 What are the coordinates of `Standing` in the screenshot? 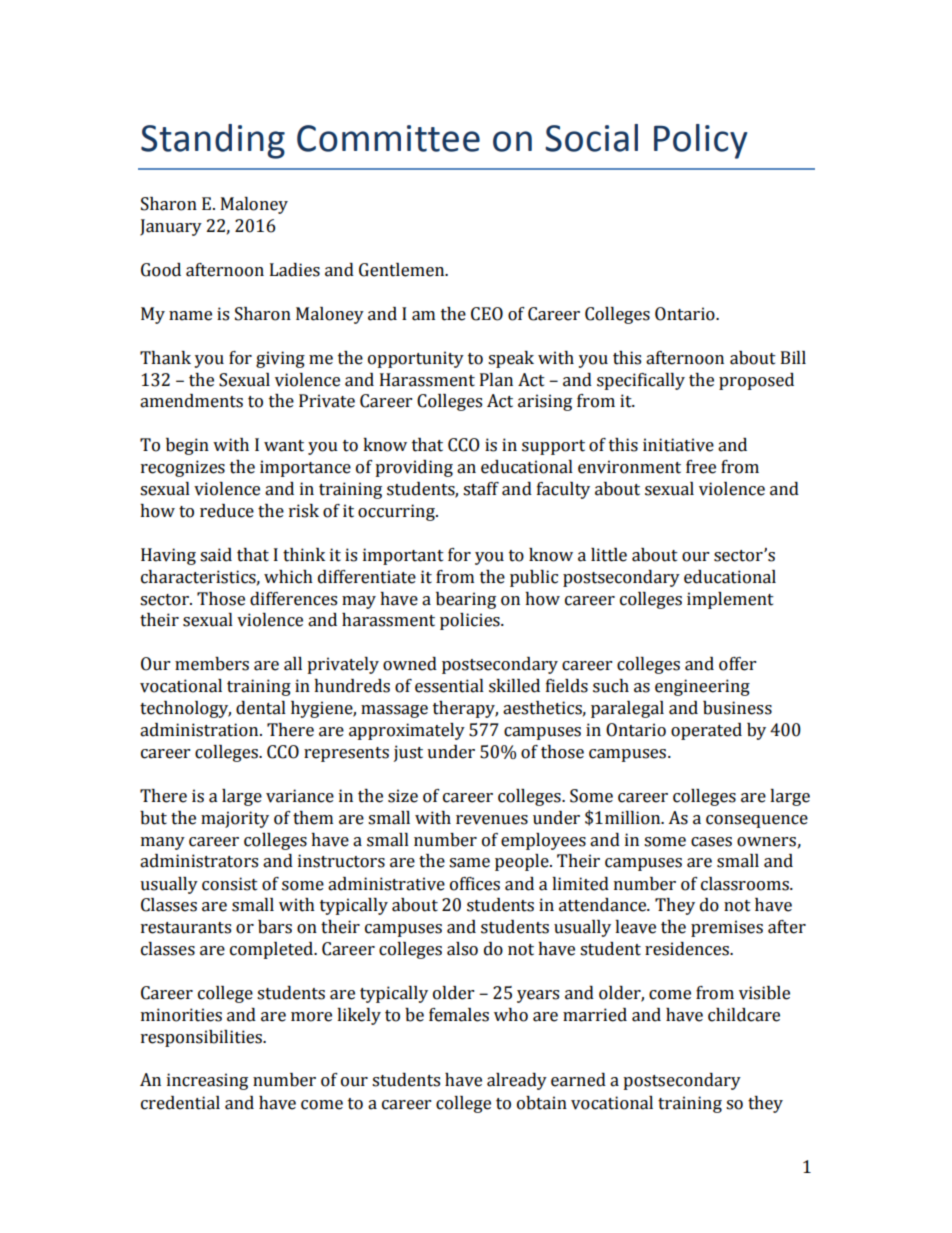 It's located at (213, 141).
